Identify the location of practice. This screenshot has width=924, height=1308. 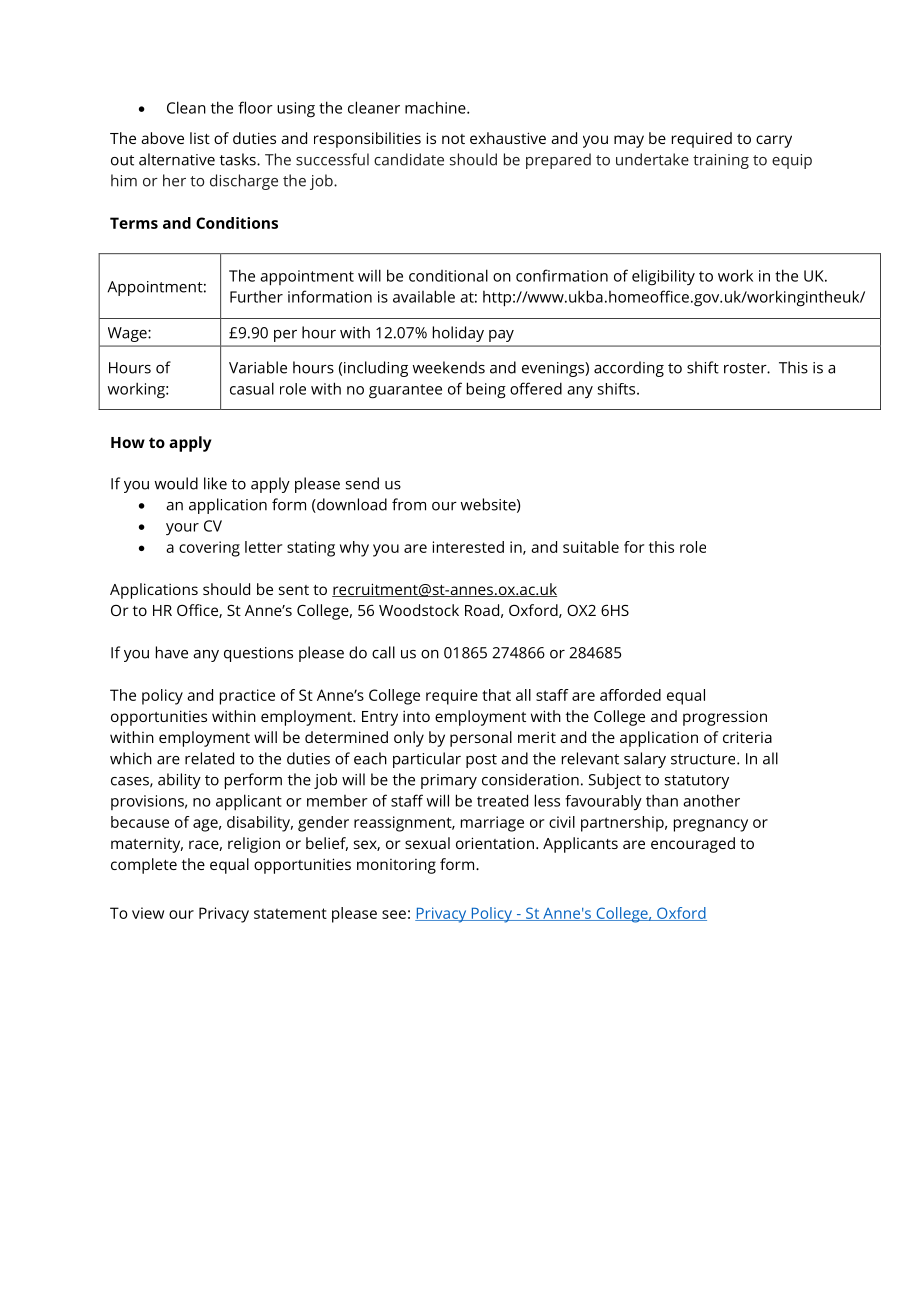
(247, 697).
